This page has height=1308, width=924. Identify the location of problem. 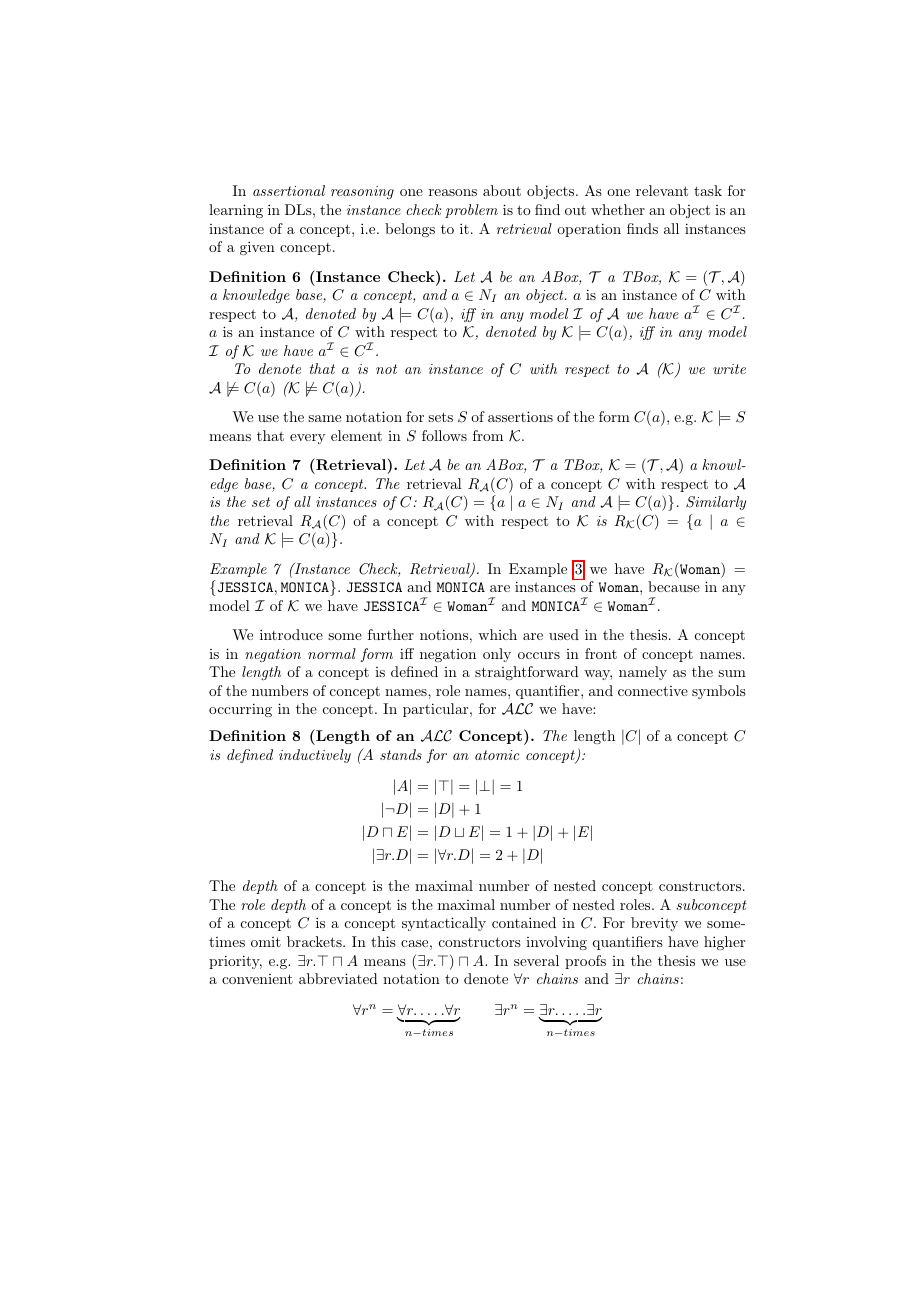
(471, 211).
